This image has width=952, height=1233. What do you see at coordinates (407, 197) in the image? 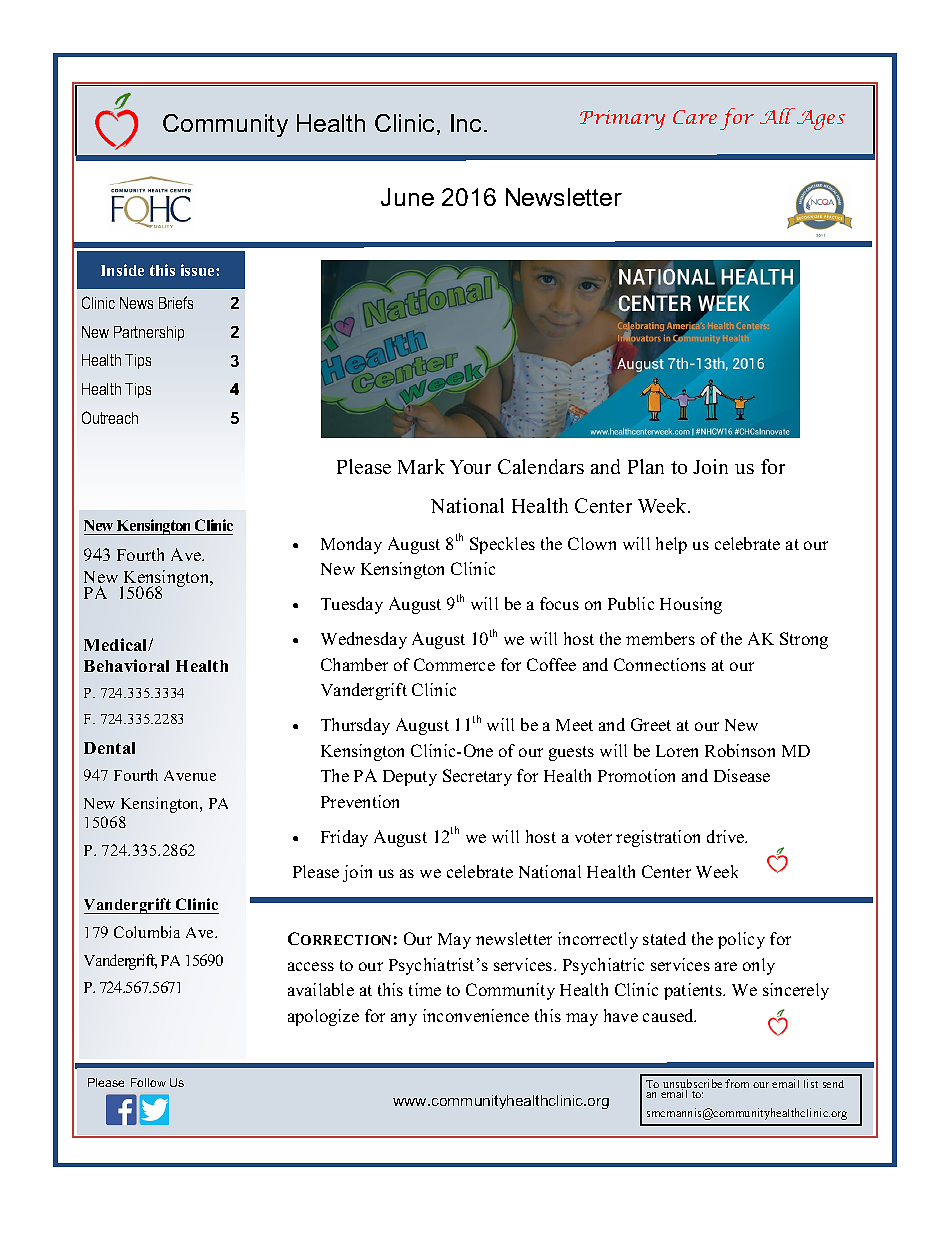
I see `June` at bounding box center [407, 197].
